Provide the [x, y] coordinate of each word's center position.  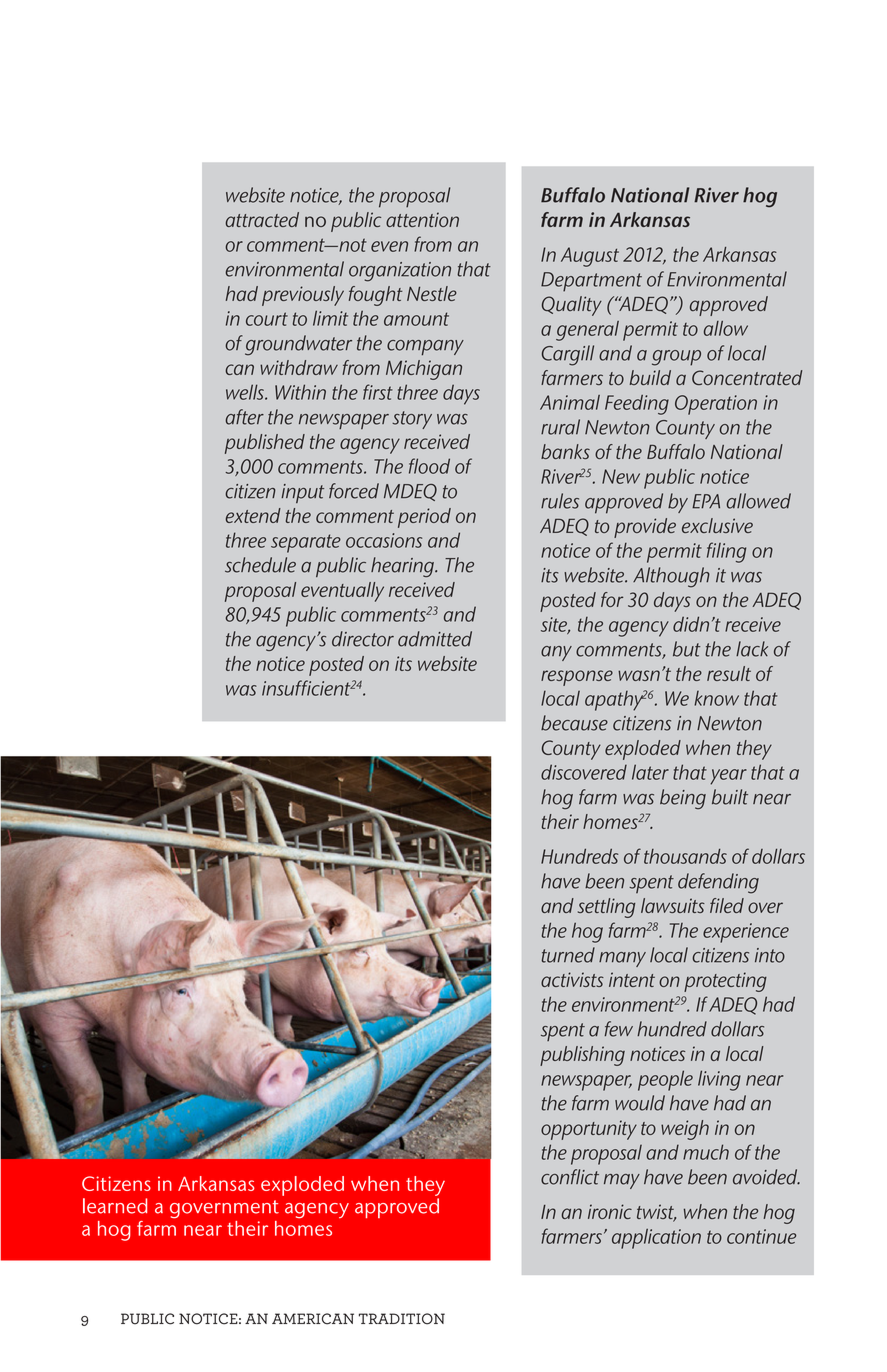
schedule [260, 565]
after [245, 417]
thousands [685, 856]
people [665, 1080]
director [363, 639]
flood [429, 466]
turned [568, 955]
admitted [435, 639]
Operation [716, 405]
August [590, 257]
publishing [582, 1056]
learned [115, 1206]
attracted [262, 219]
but [686, 649]
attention [422, 219]
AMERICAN [313, 1319]
